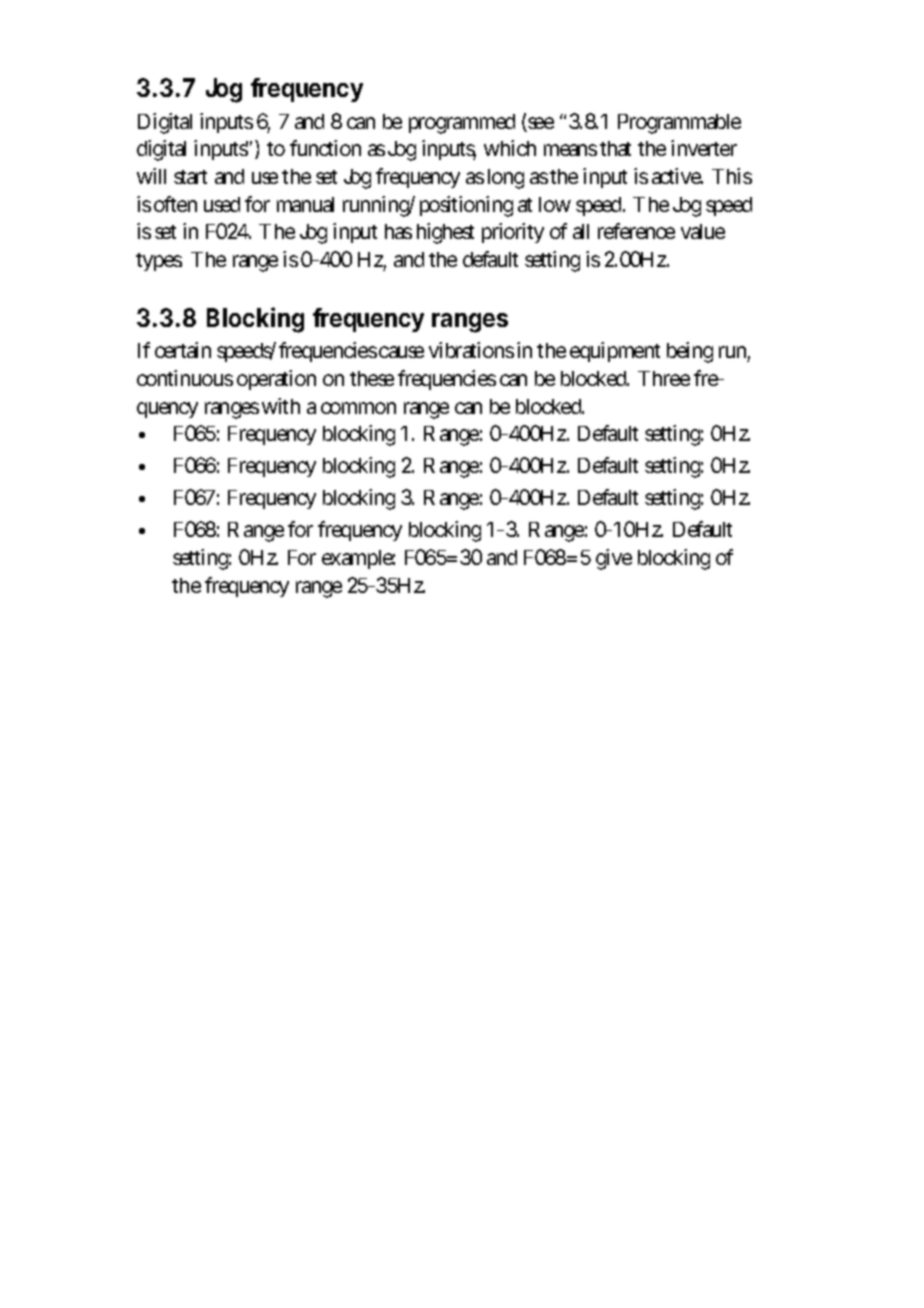 The image size is (924, 1308). What do you see at coordinates (636, 231) in the screenshot?
I see `reference` at bounding box center [636, 231].
